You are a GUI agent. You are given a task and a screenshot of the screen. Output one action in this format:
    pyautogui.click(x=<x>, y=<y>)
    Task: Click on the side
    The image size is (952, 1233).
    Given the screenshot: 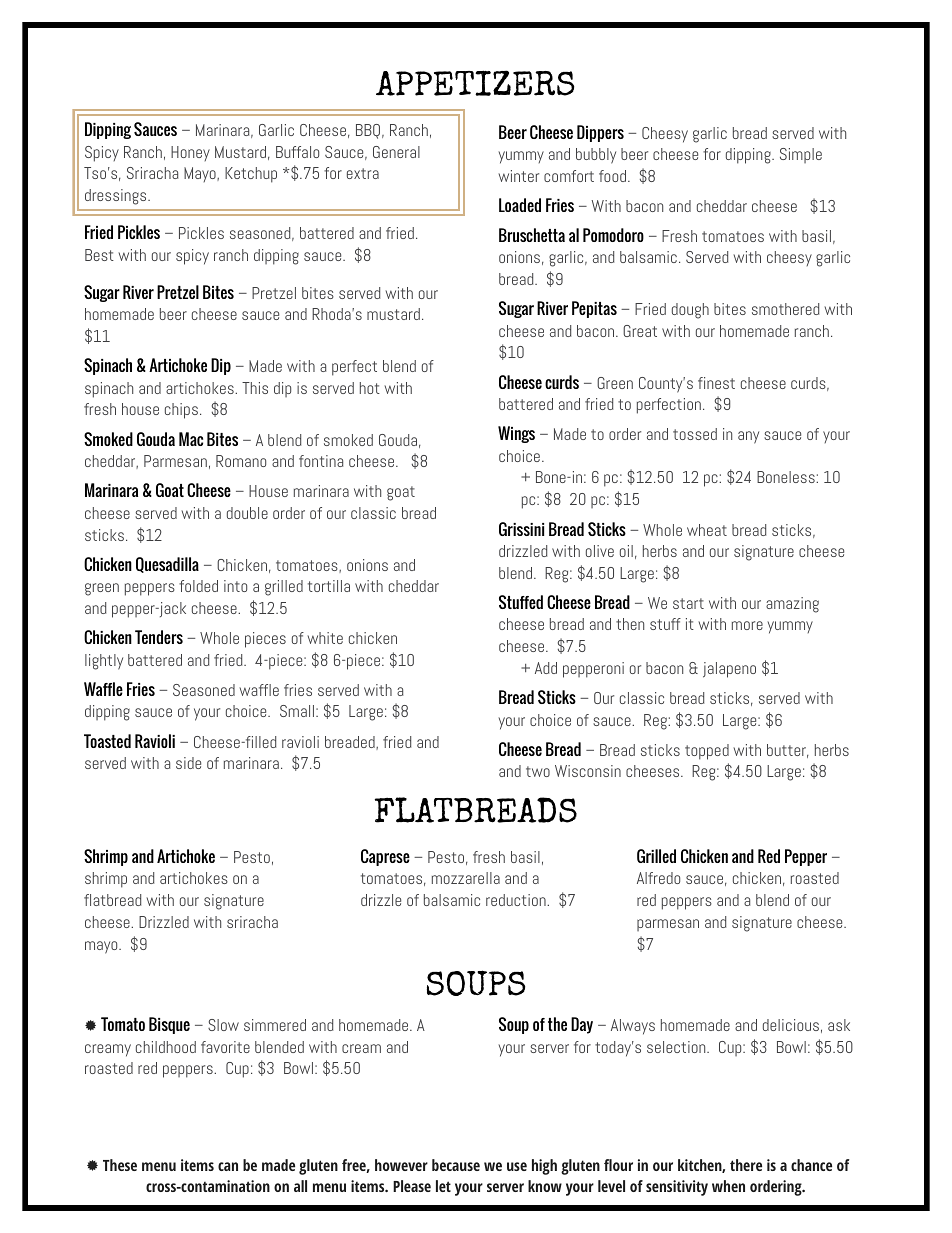 What is the action you would take?
    pyautogui.click(x=188, y=763)
